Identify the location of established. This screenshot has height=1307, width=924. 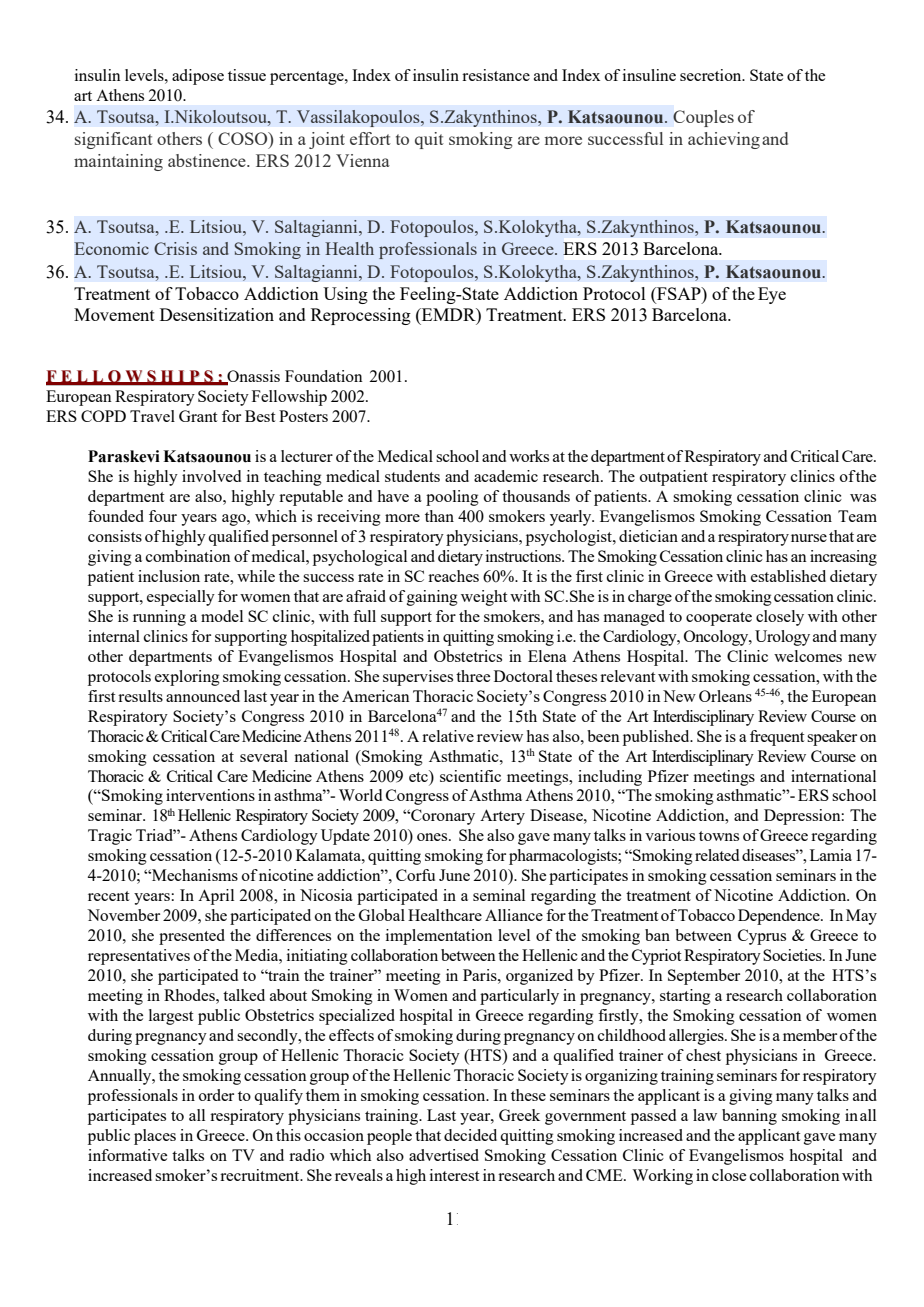
(788, 576).
